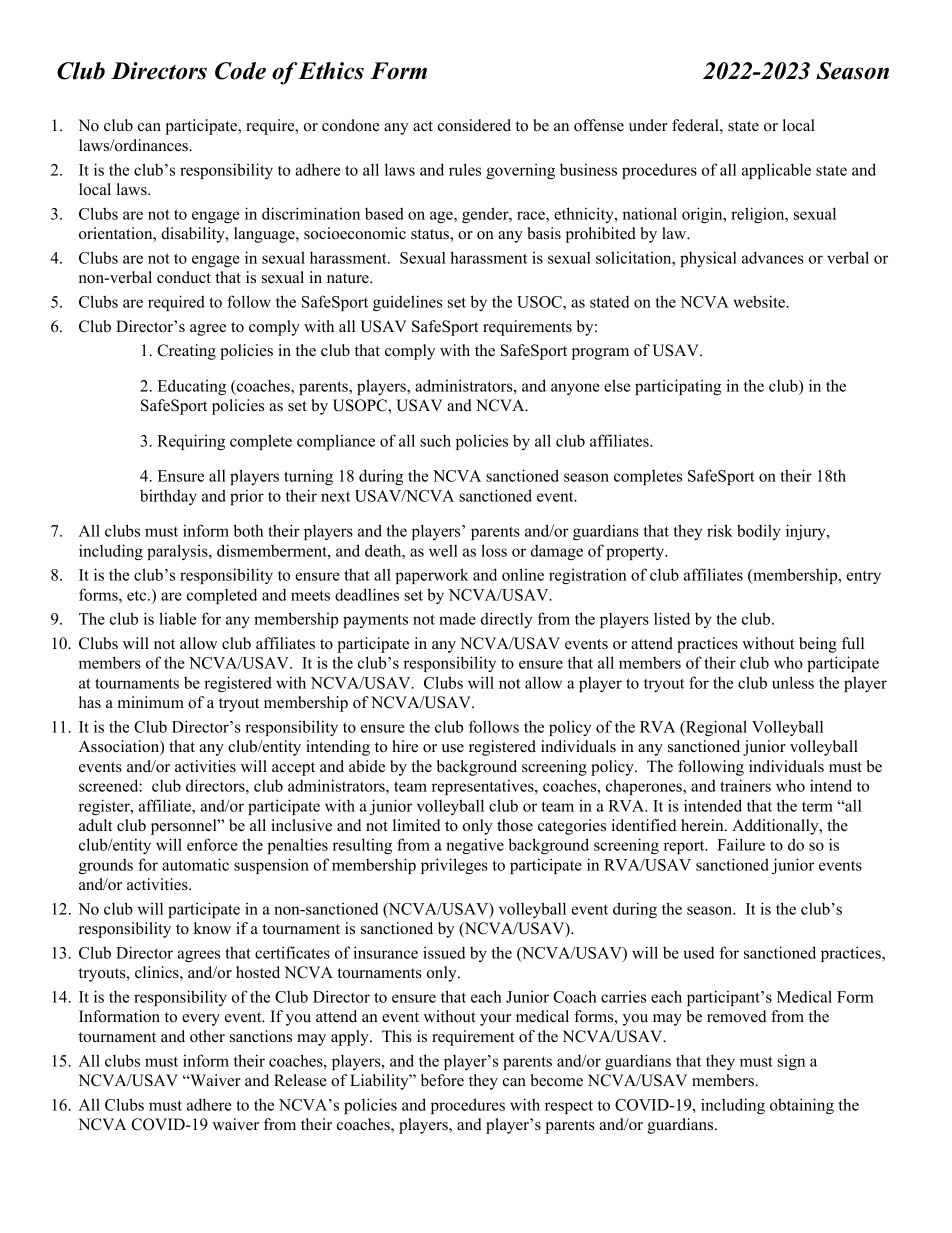 This image has width=952, height=1233. Describe the element at coordinates (745, 785) in the image. I see `trainers` at that location.
